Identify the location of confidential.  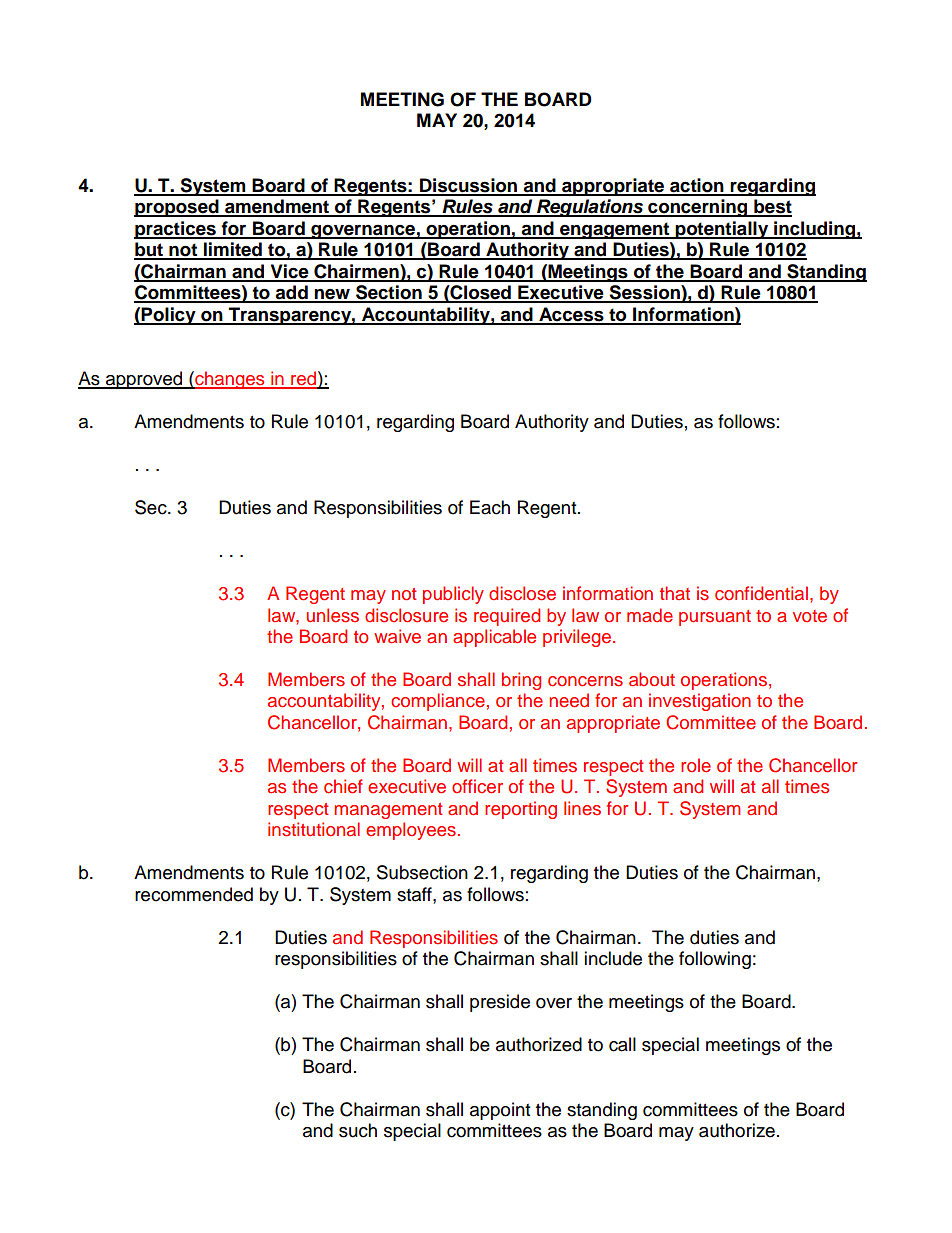
(761, 593).
